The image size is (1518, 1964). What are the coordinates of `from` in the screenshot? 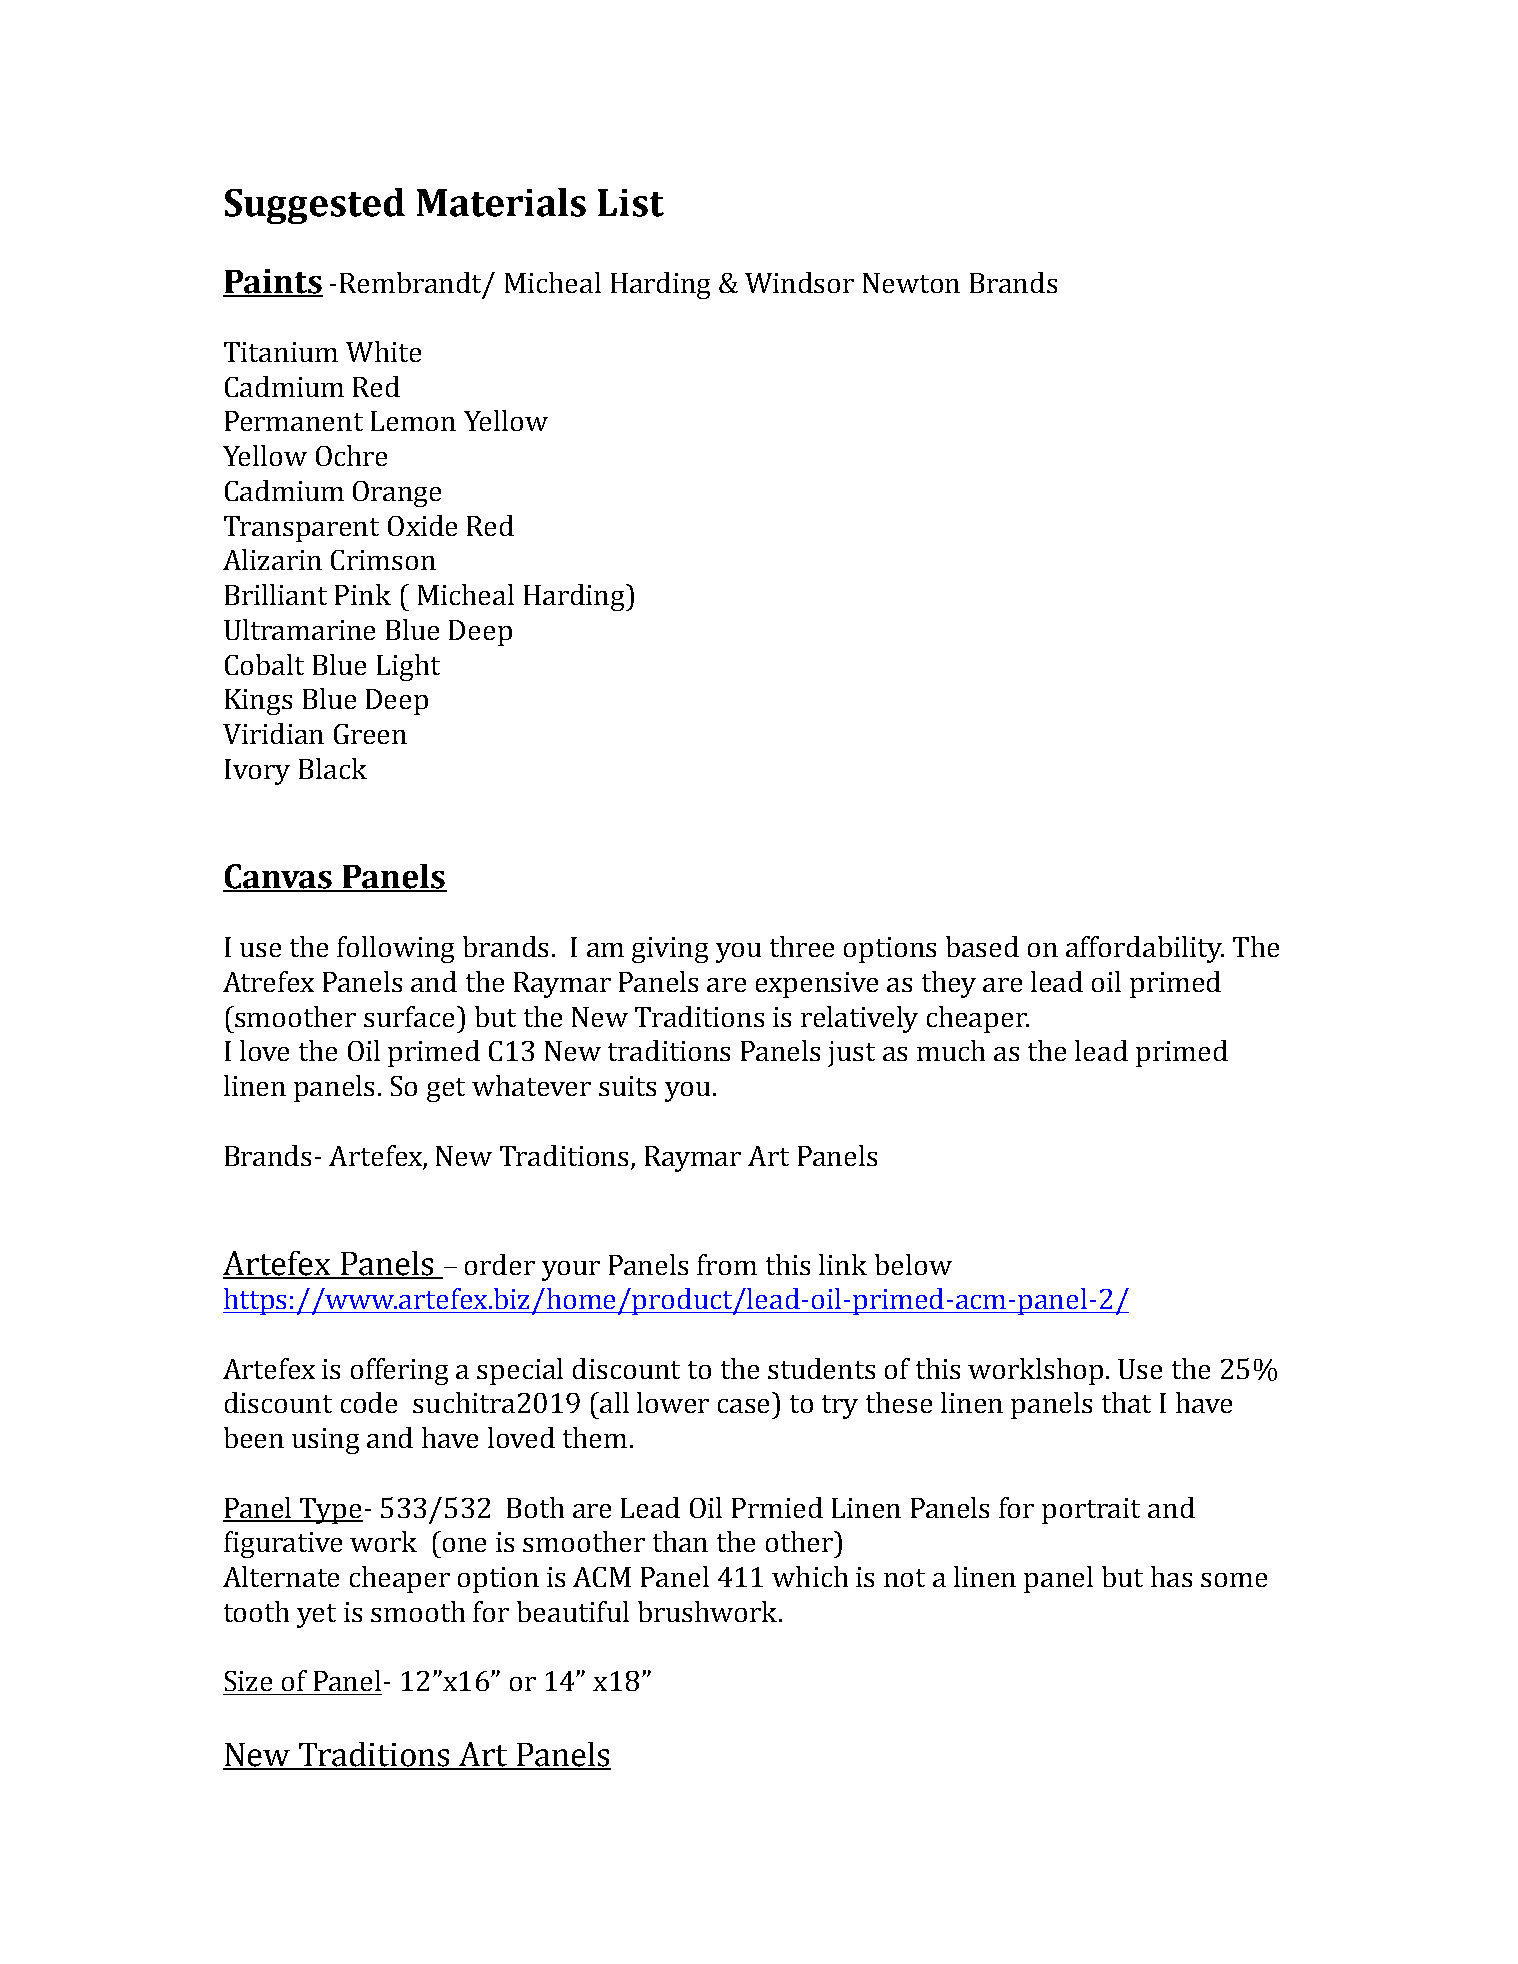 It's located at (727, 1264).
